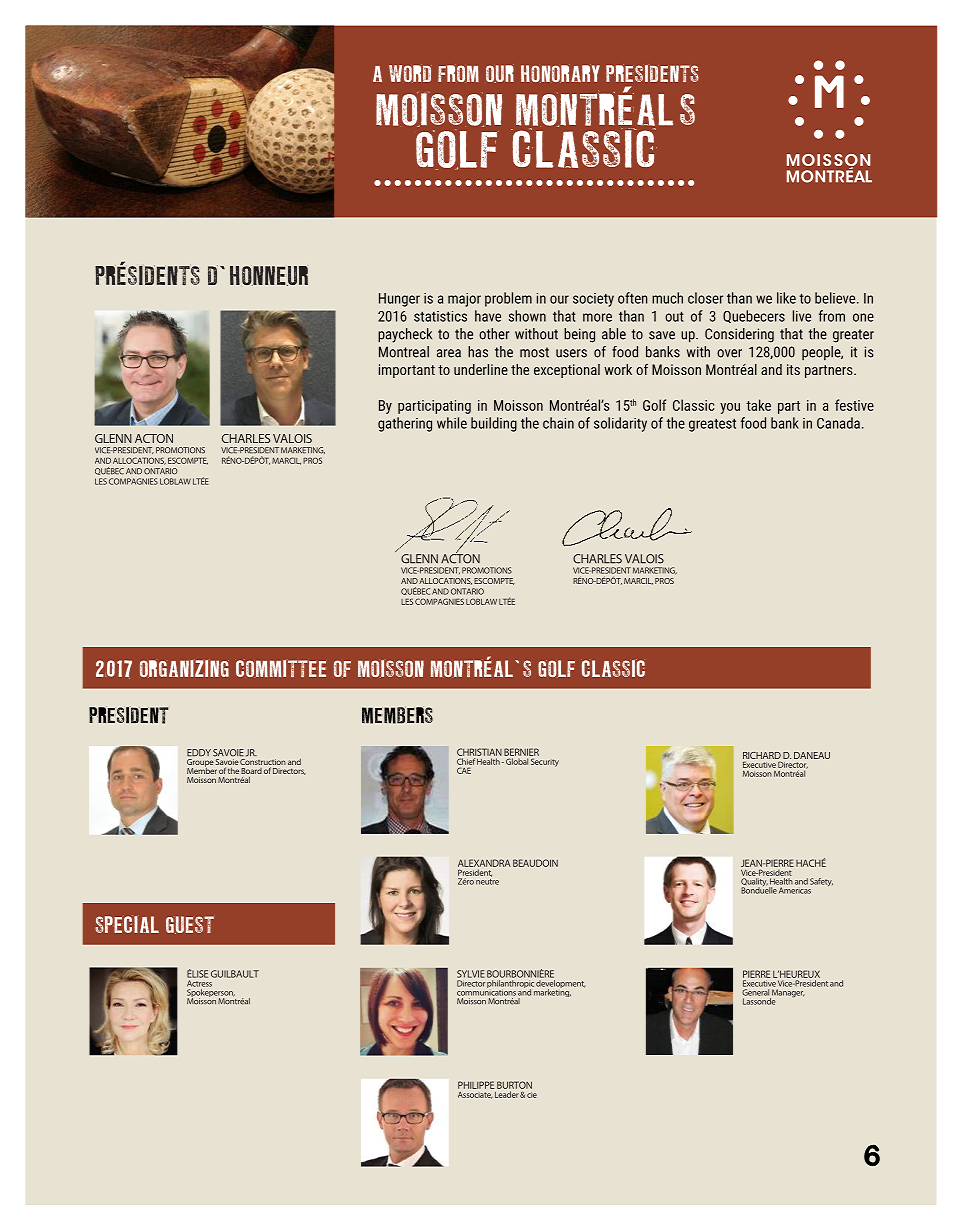 The image size is (964, 1232). I want to click on greatest, so click(712, 425).
